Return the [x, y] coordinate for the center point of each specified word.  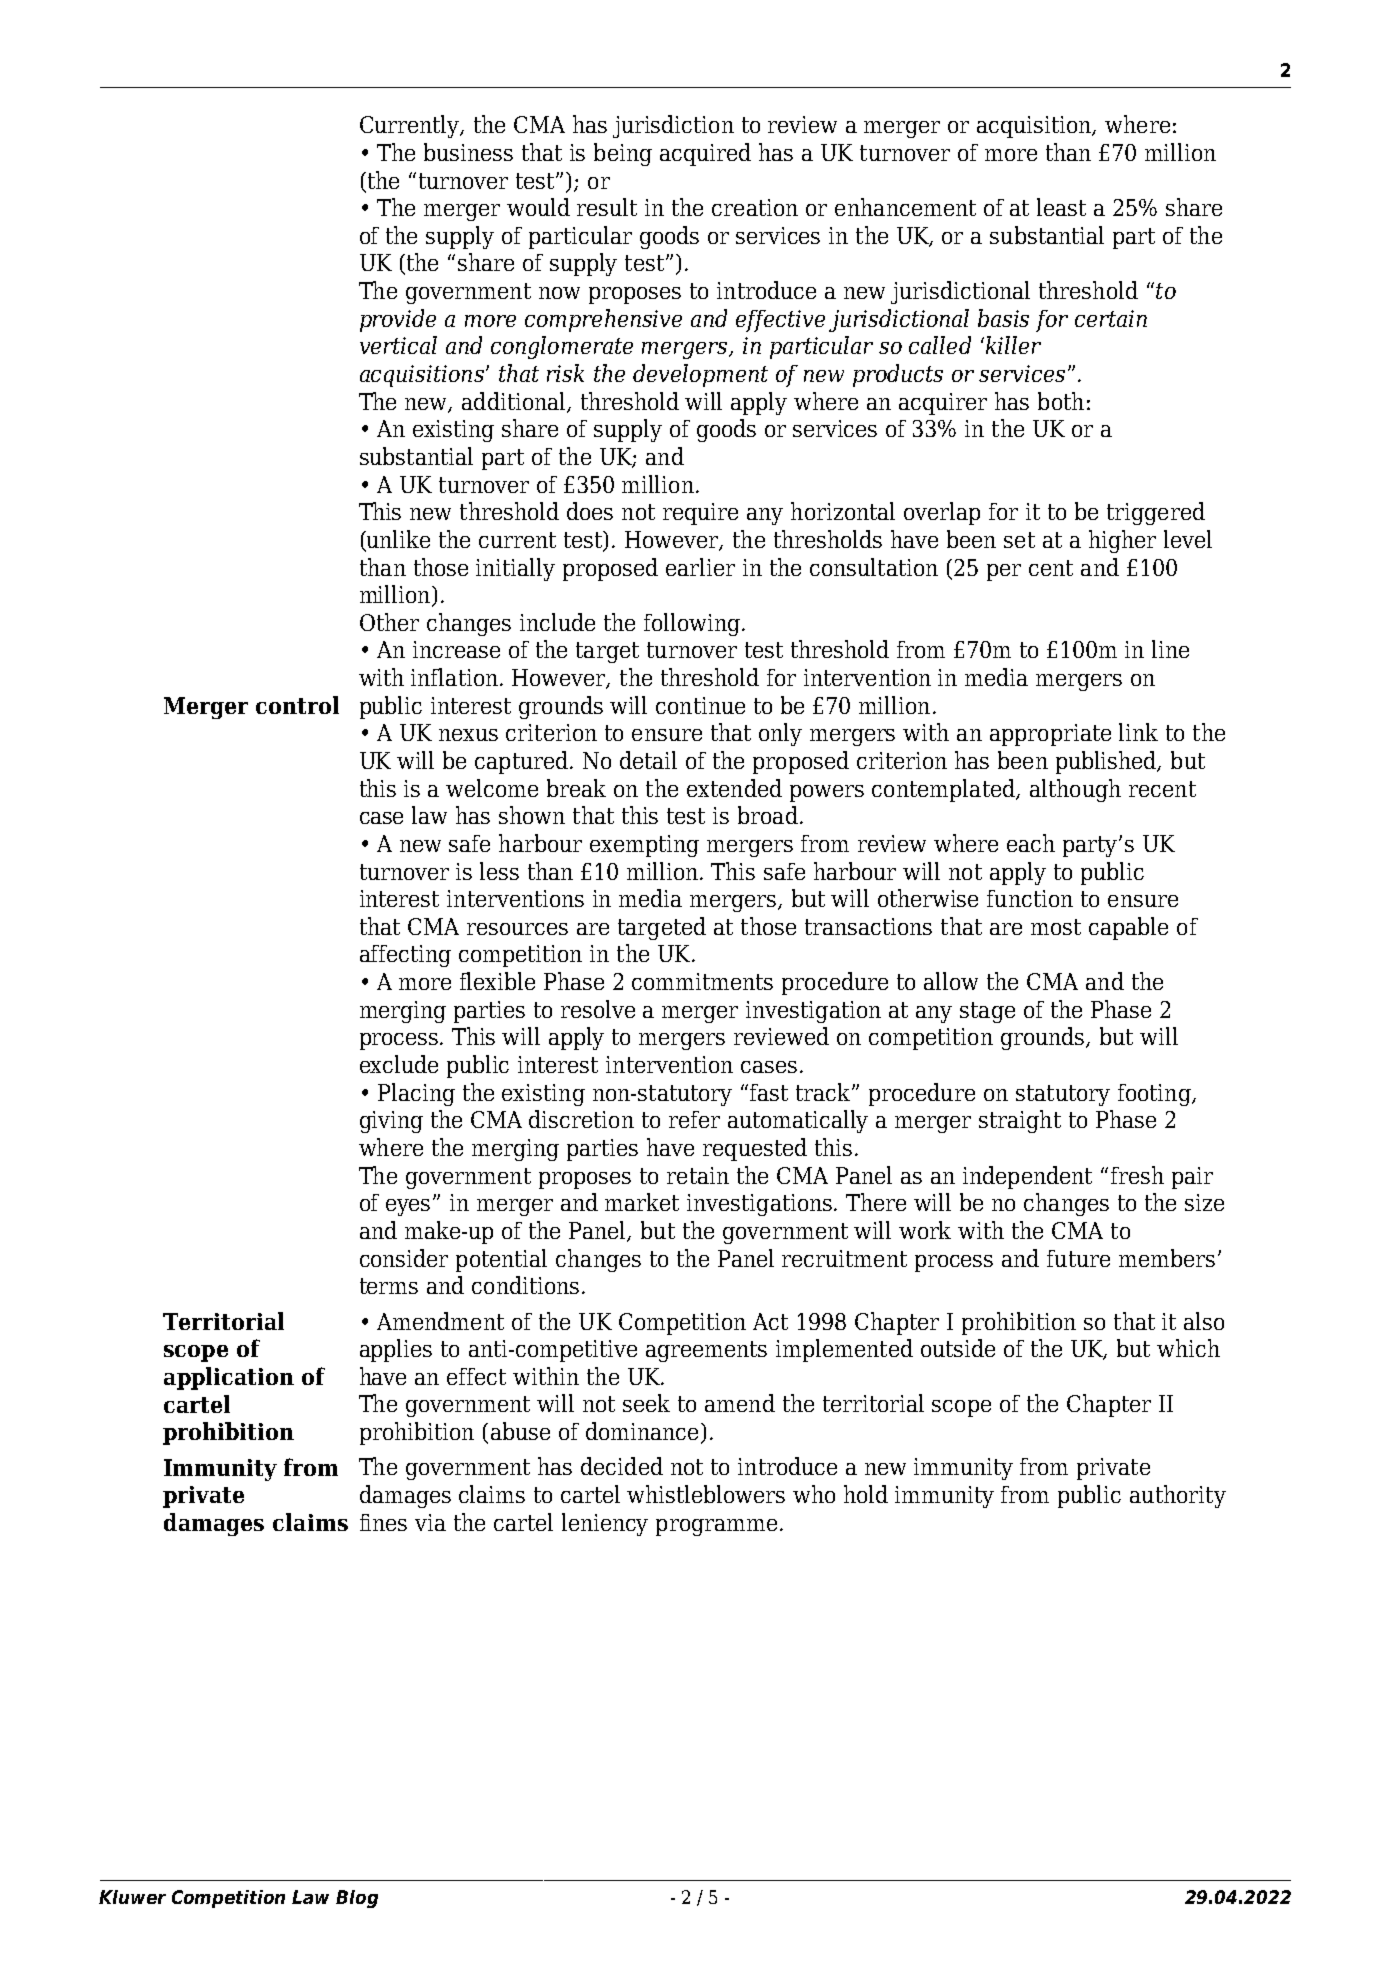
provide [398, 320]
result [607, 207]
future [1078, 1258]
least [1061, 207]
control [297, 705]
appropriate [1050, 735]
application [229, 1378]
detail [648, 760]
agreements [706, 1351]
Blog [357, 1899]
